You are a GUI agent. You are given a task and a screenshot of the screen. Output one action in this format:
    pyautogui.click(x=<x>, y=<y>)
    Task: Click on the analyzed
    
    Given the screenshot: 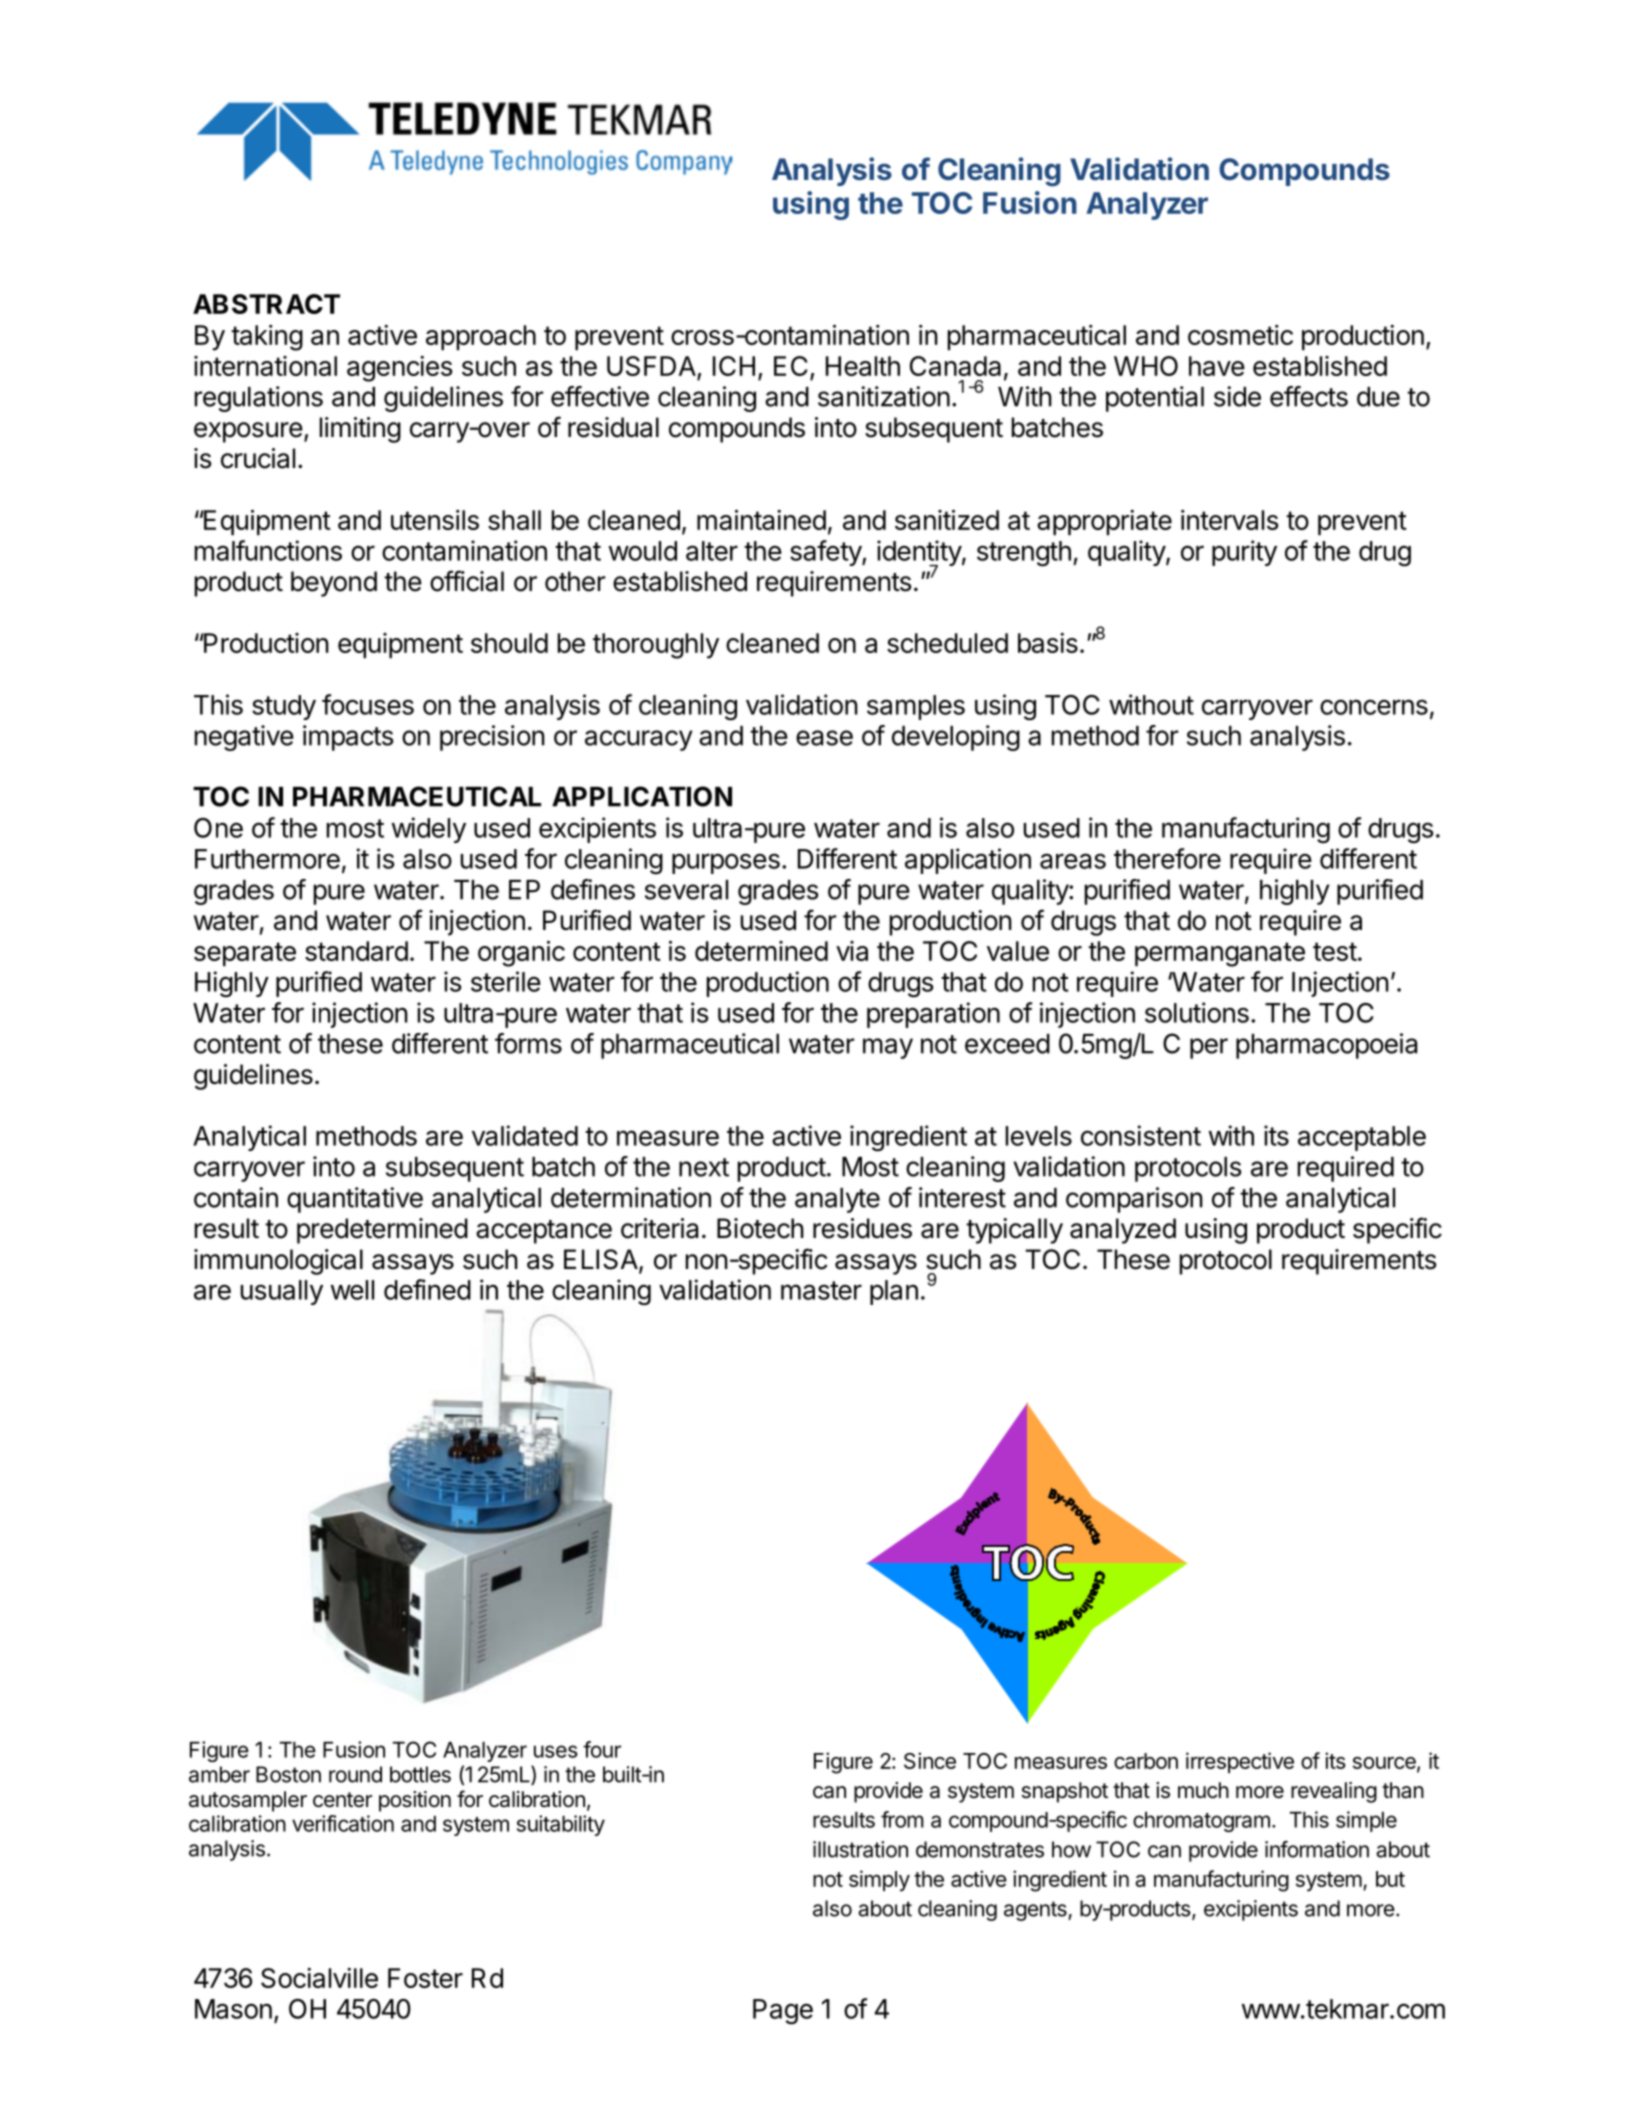 What is the action you would take?
    pyautogui.click(x=1123, y=1231)
